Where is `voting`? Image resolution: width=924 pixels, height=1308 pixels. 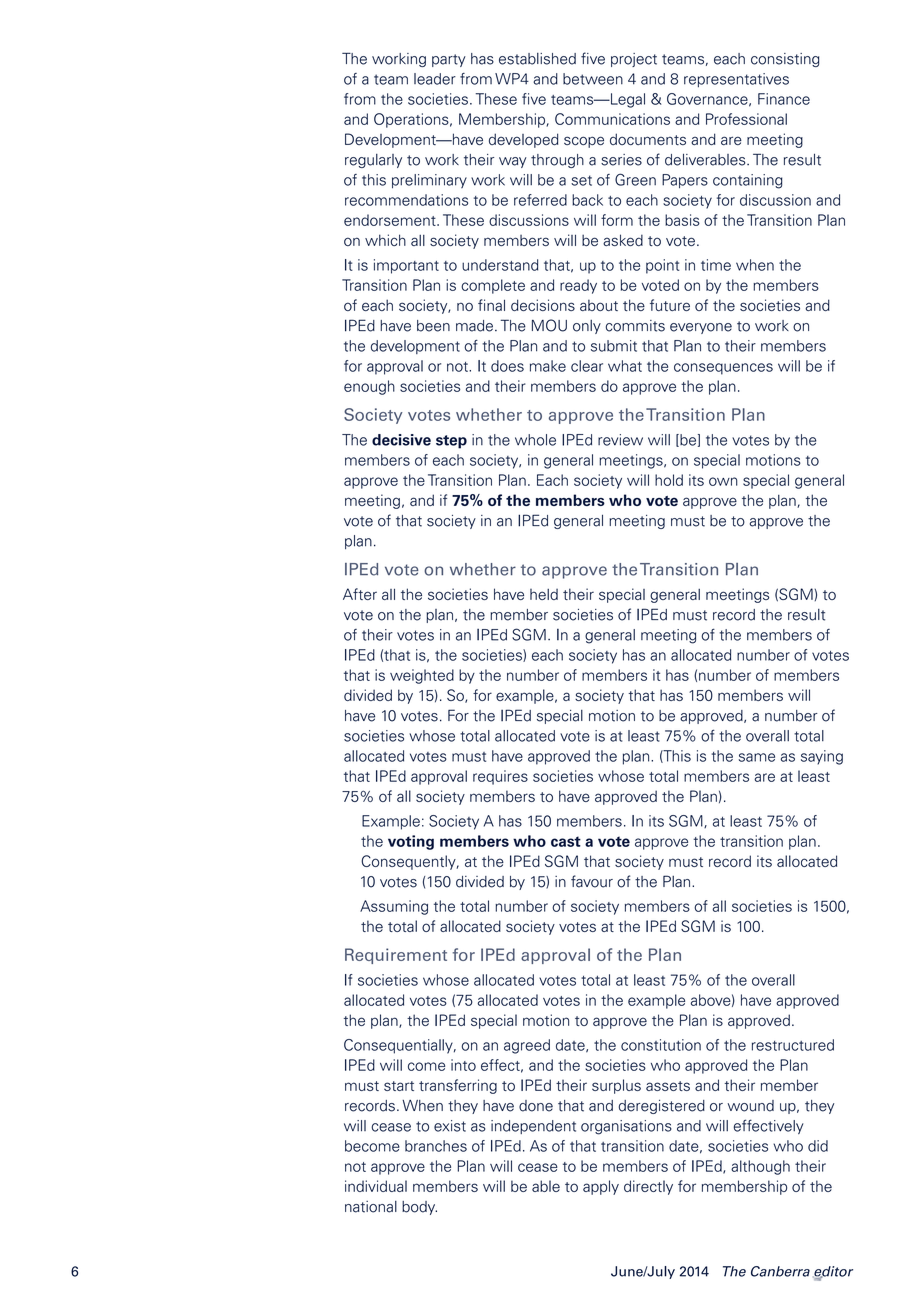 voting is located at coordinates (411, 842).
